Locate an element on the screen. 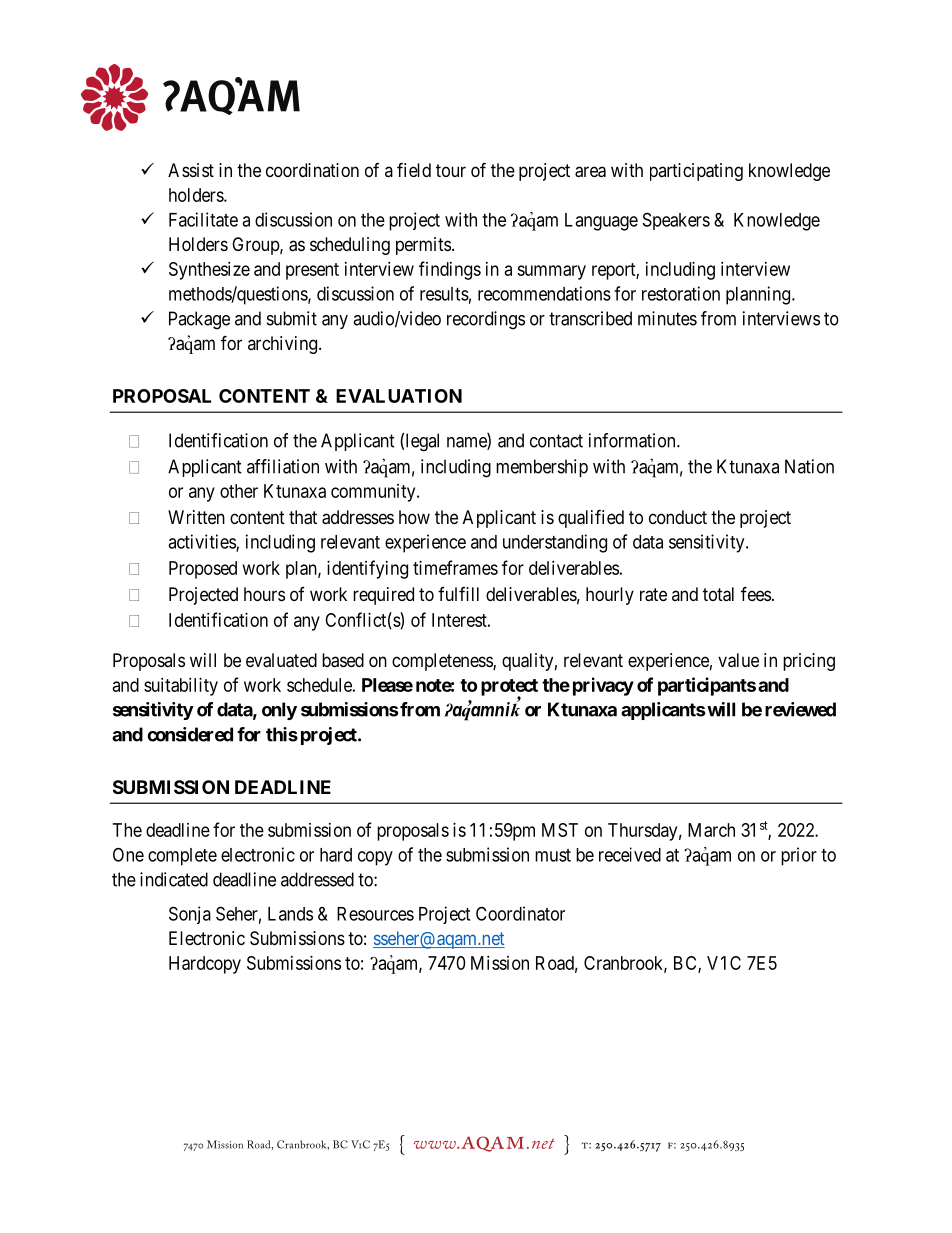  conduct is located at coordinates (678, 517).
